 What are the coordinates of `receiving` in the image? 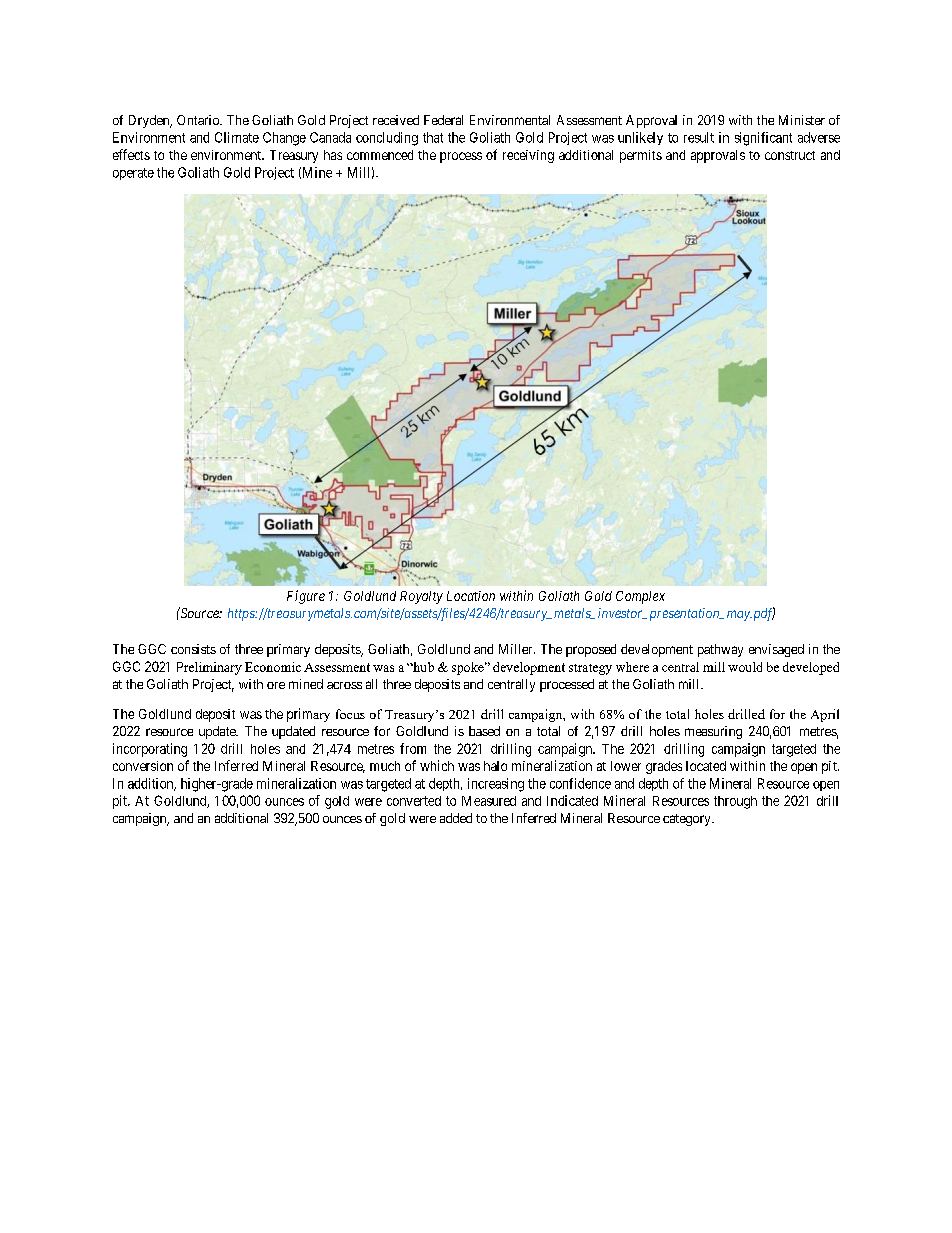 It's located at (528, 156).
